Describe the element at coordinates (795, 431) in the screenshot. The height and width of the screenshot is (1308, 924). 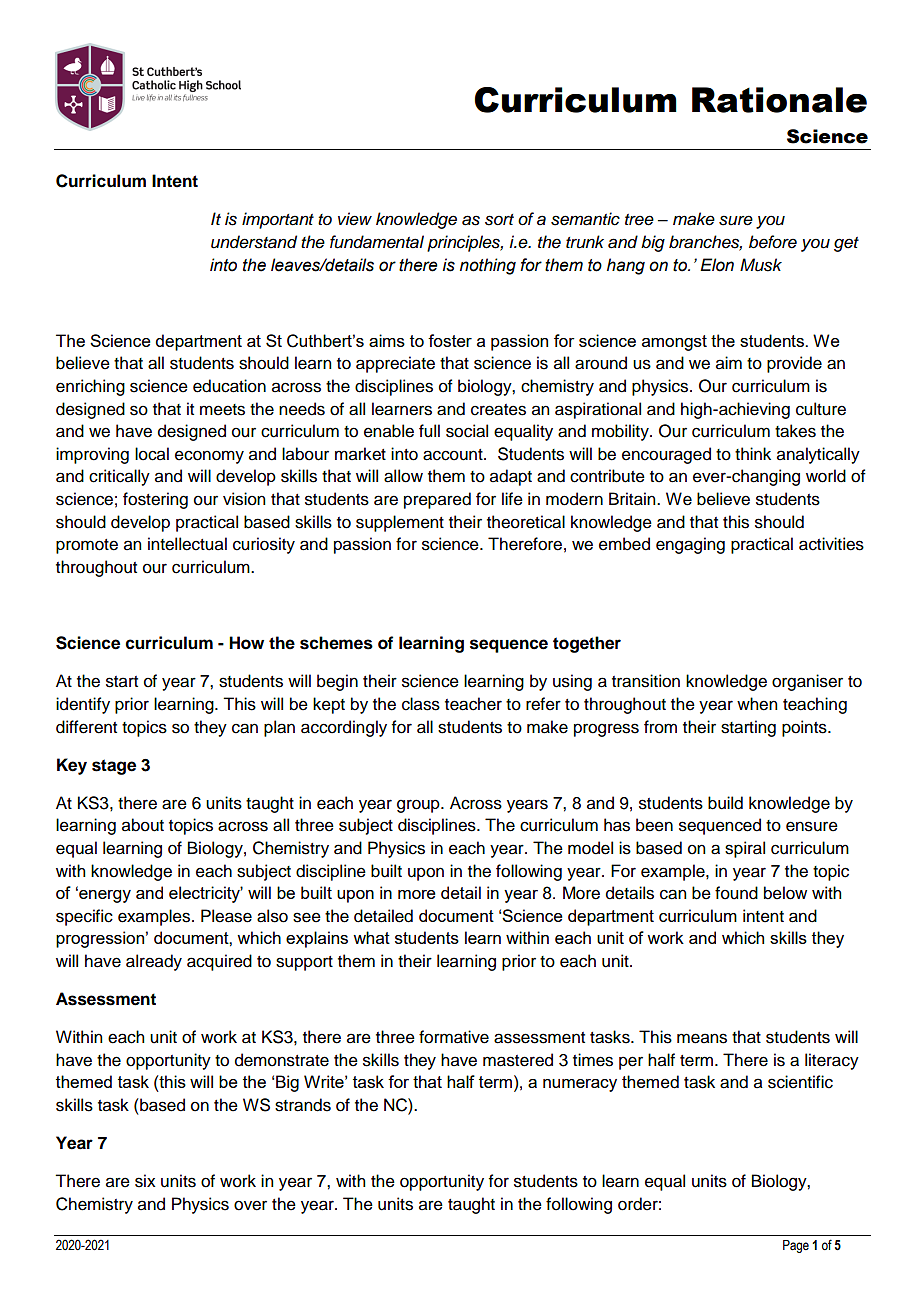
I see `takes` at that location.
